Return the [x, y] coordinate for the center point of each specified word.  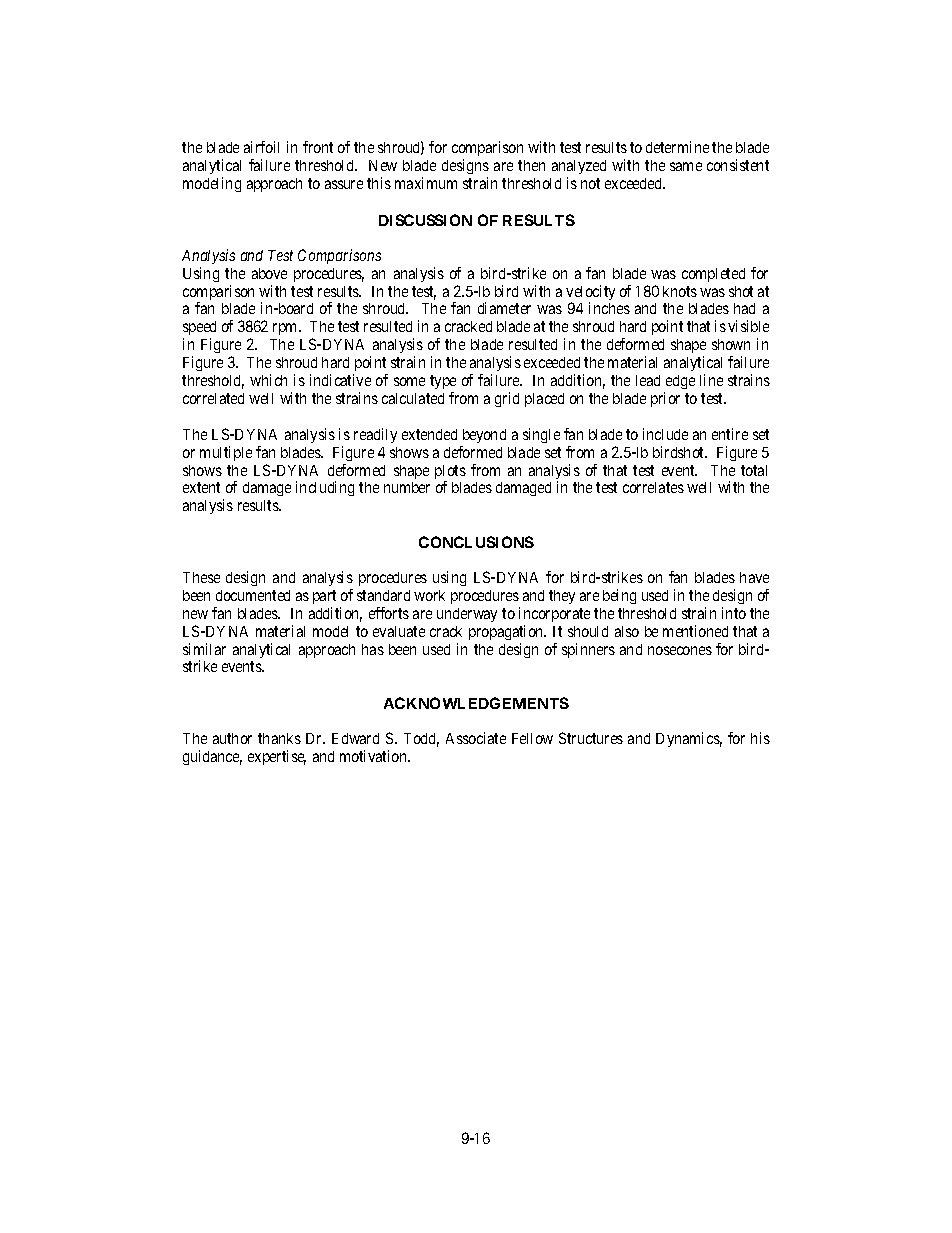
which [268, 380]
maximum [426, 183]
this [379, 183]
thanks [279, 738]
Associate [476, 738]
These [201, 577]
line [711, 380]
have [754, 577]
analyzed [579, 169]
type [443, 384]
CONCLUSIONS [476, 542]
